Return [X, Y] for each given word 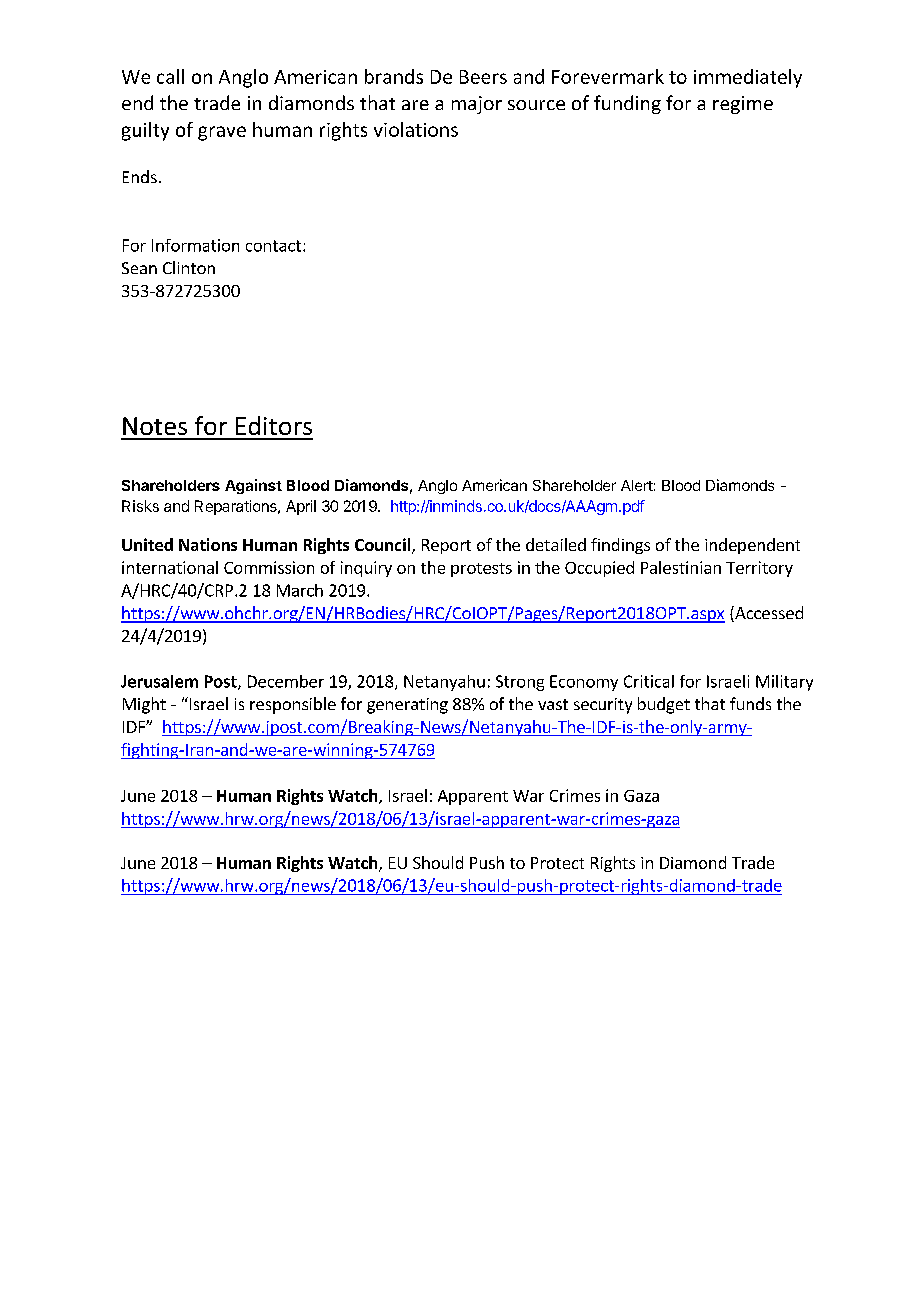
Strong [520, 683]
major [477, 105]
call [170, 76]
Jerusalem [159, 681]
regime [743, 105]
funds [750, 703]
